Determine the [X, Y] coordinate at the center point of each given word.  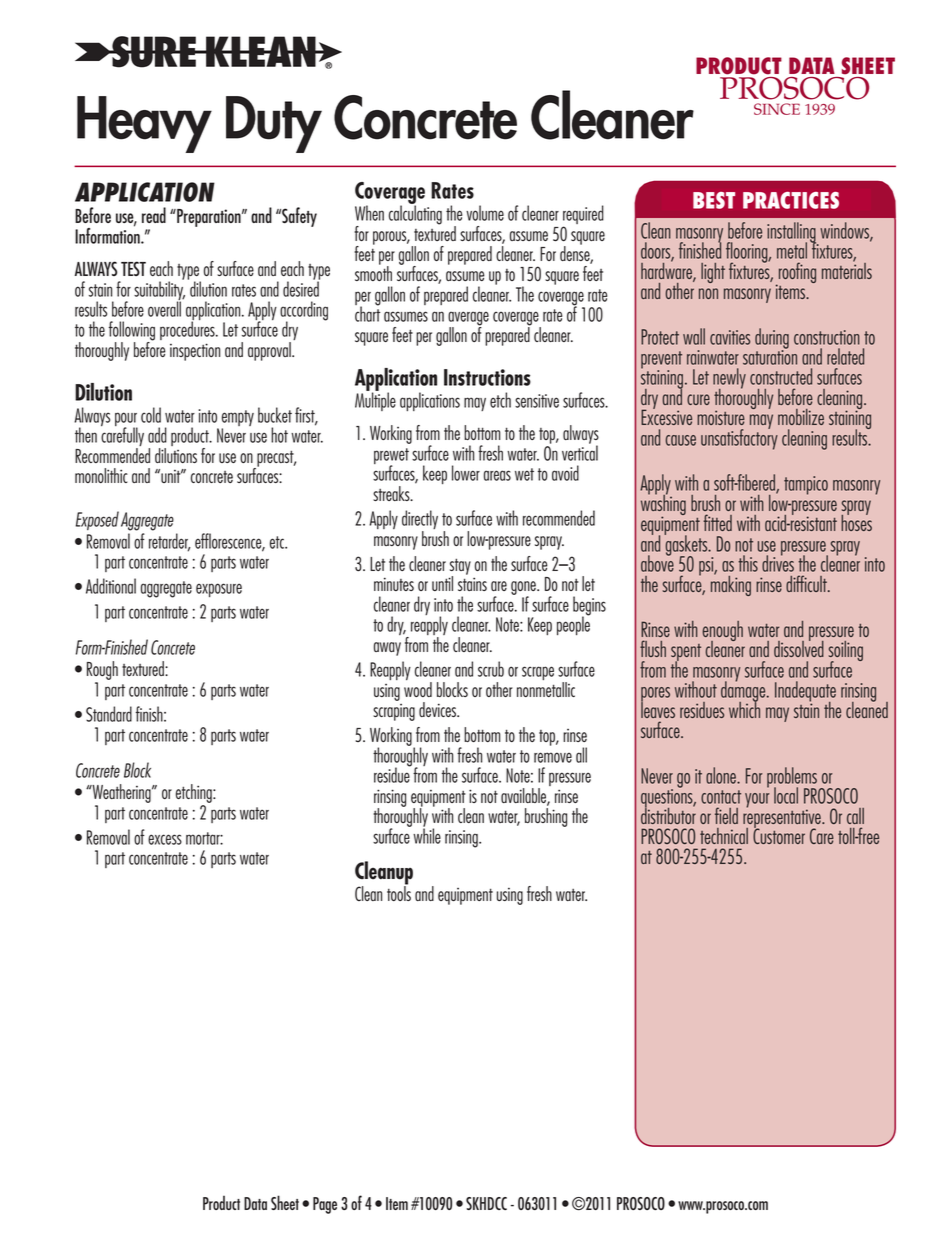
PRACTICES [791, 200]
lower [466, 473]
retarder [170, 542]
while [427, 835]
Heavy [144, 124]
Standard [109, 714]
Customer [779, 835]
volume [485, 213]
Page [325, 1205]
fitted [717, 522]
